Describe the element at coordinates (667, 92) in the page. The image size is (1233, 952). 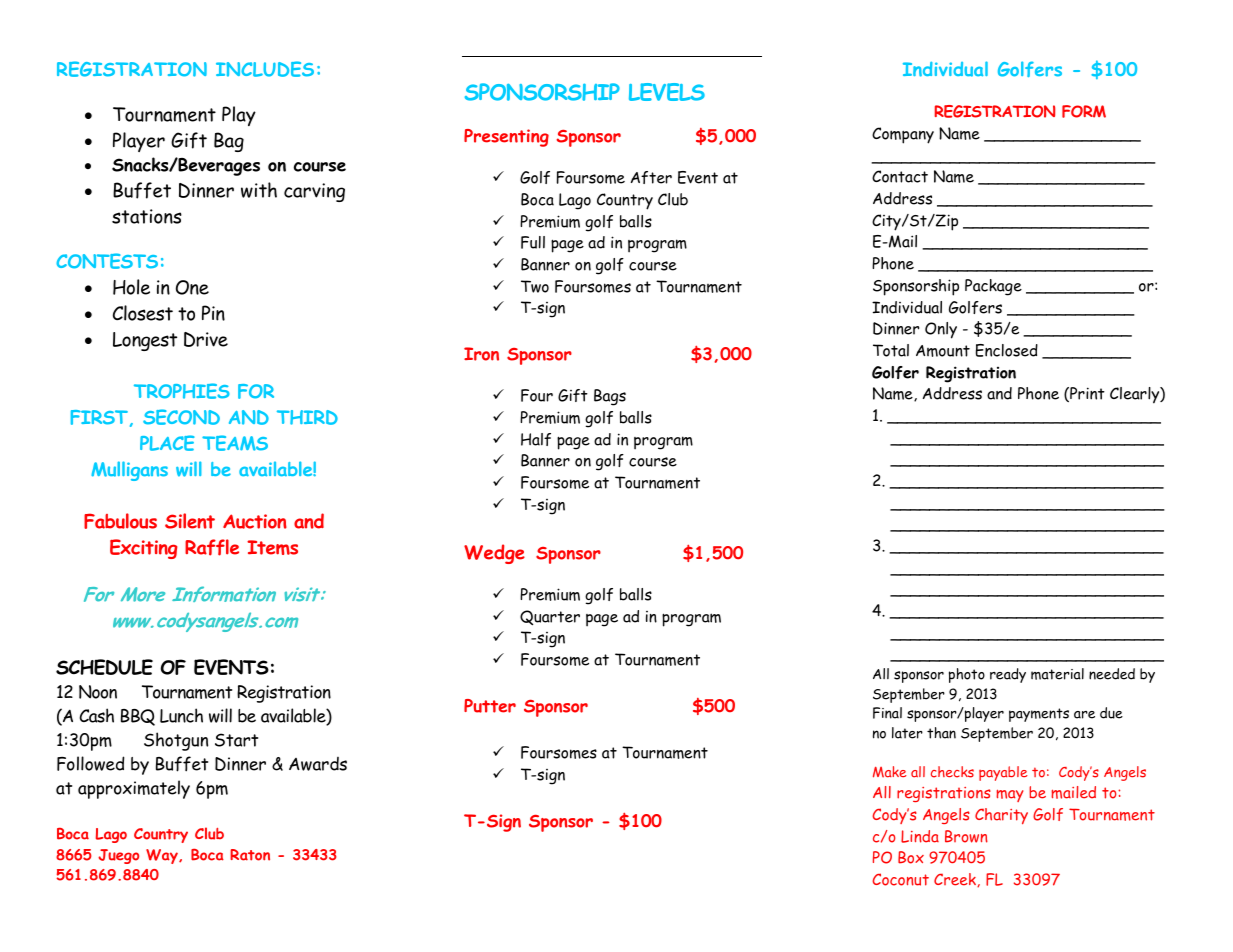
I see `LEVELS` at that location.
